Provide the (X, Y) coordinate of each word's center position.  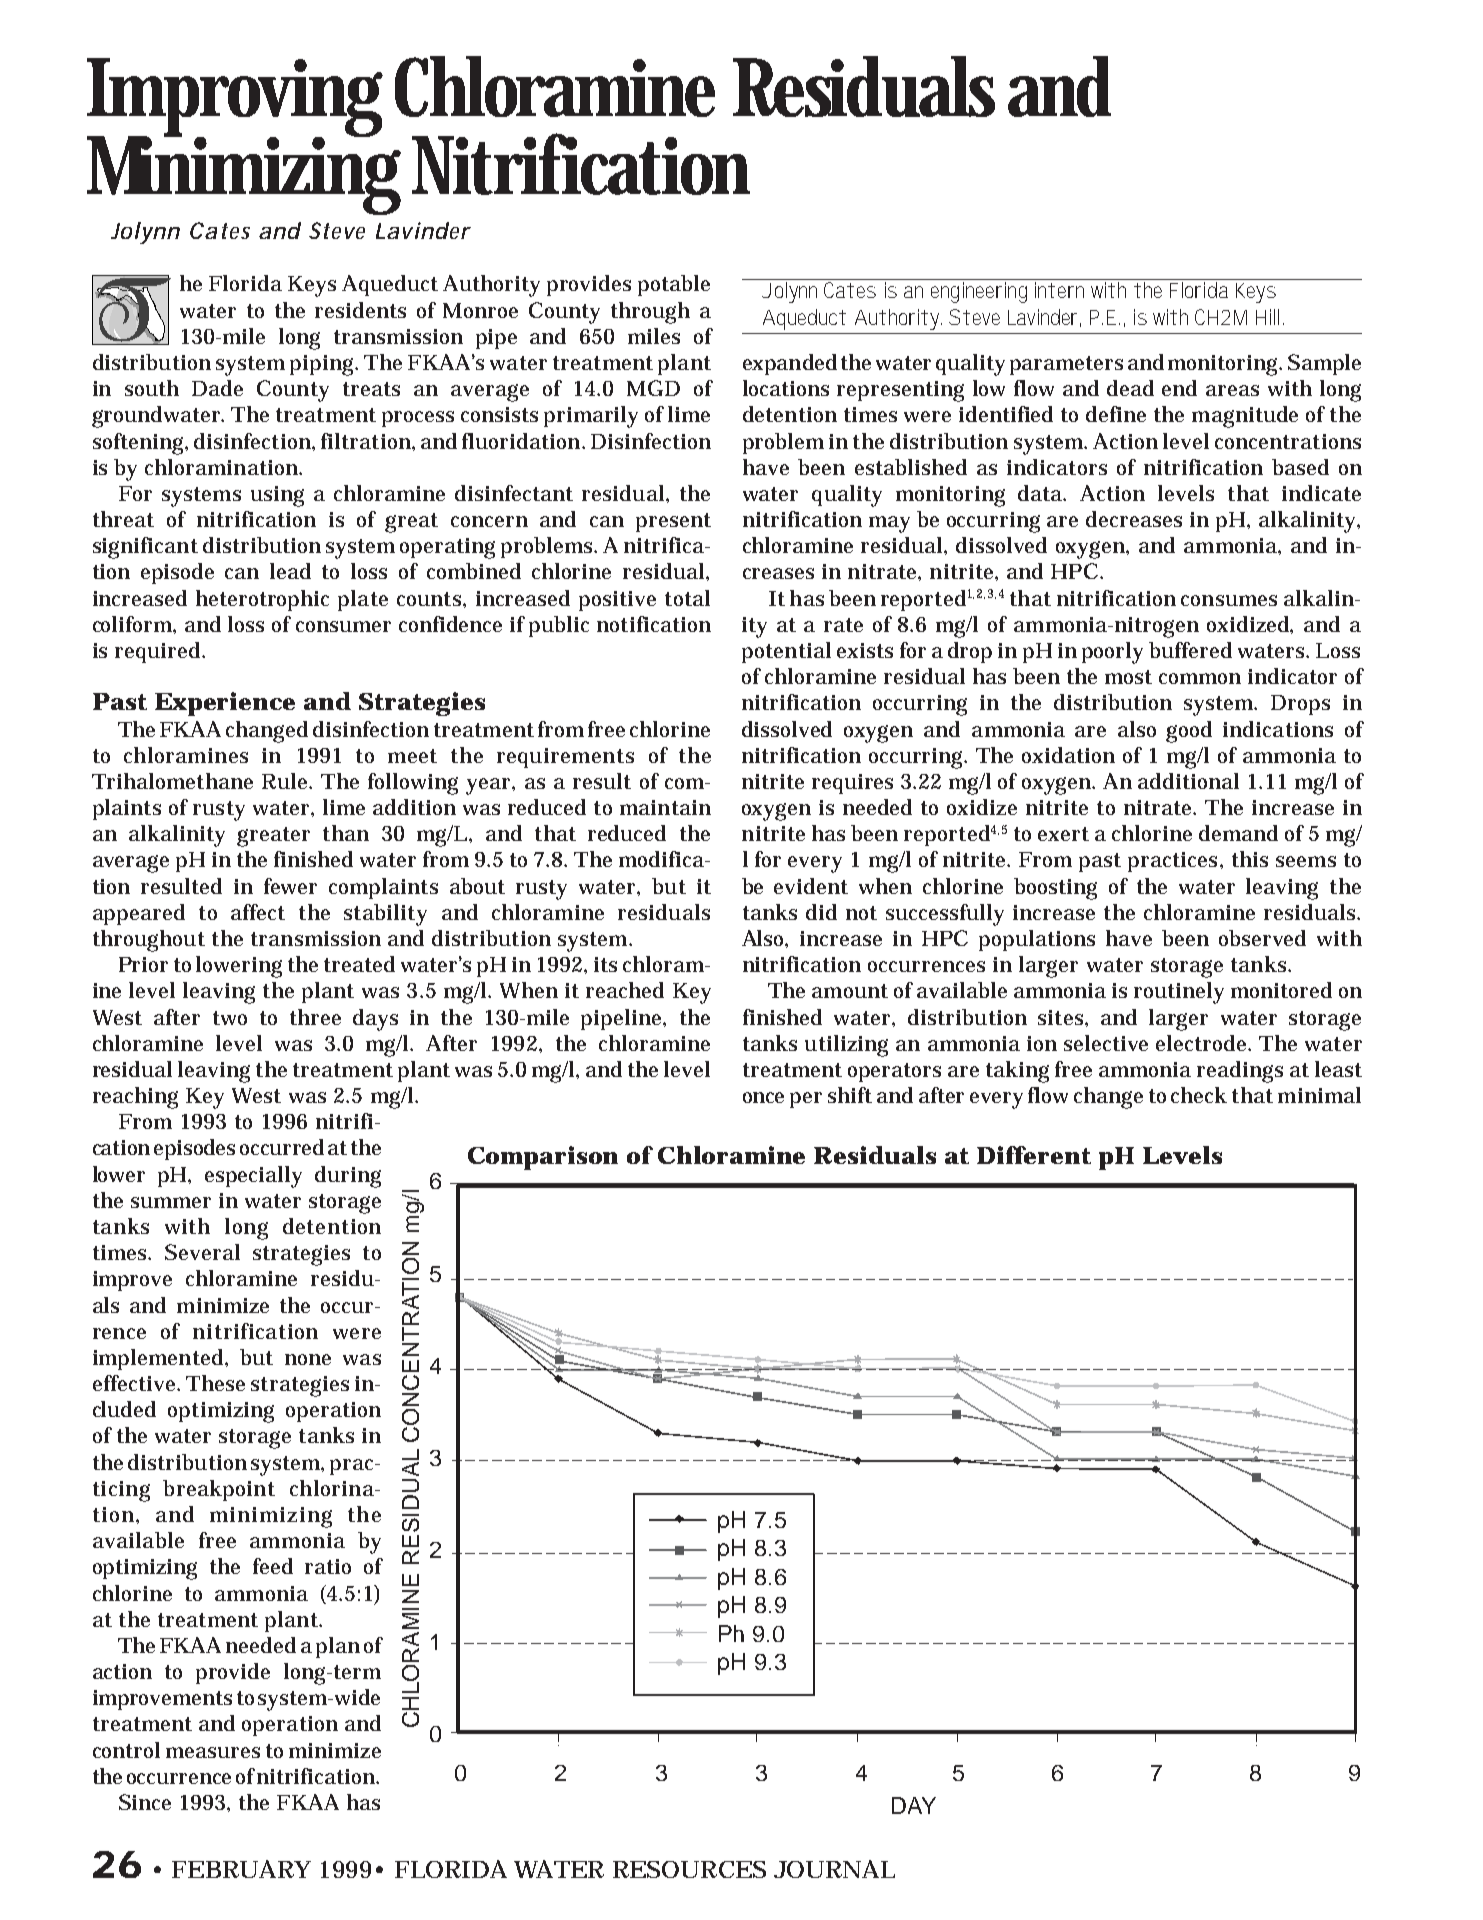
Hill (1270, 317)
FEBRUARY (241, 1869)
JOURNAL (834, 1869)
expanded (790, 364)
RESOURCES (689, 1869)
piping (324, 365)
